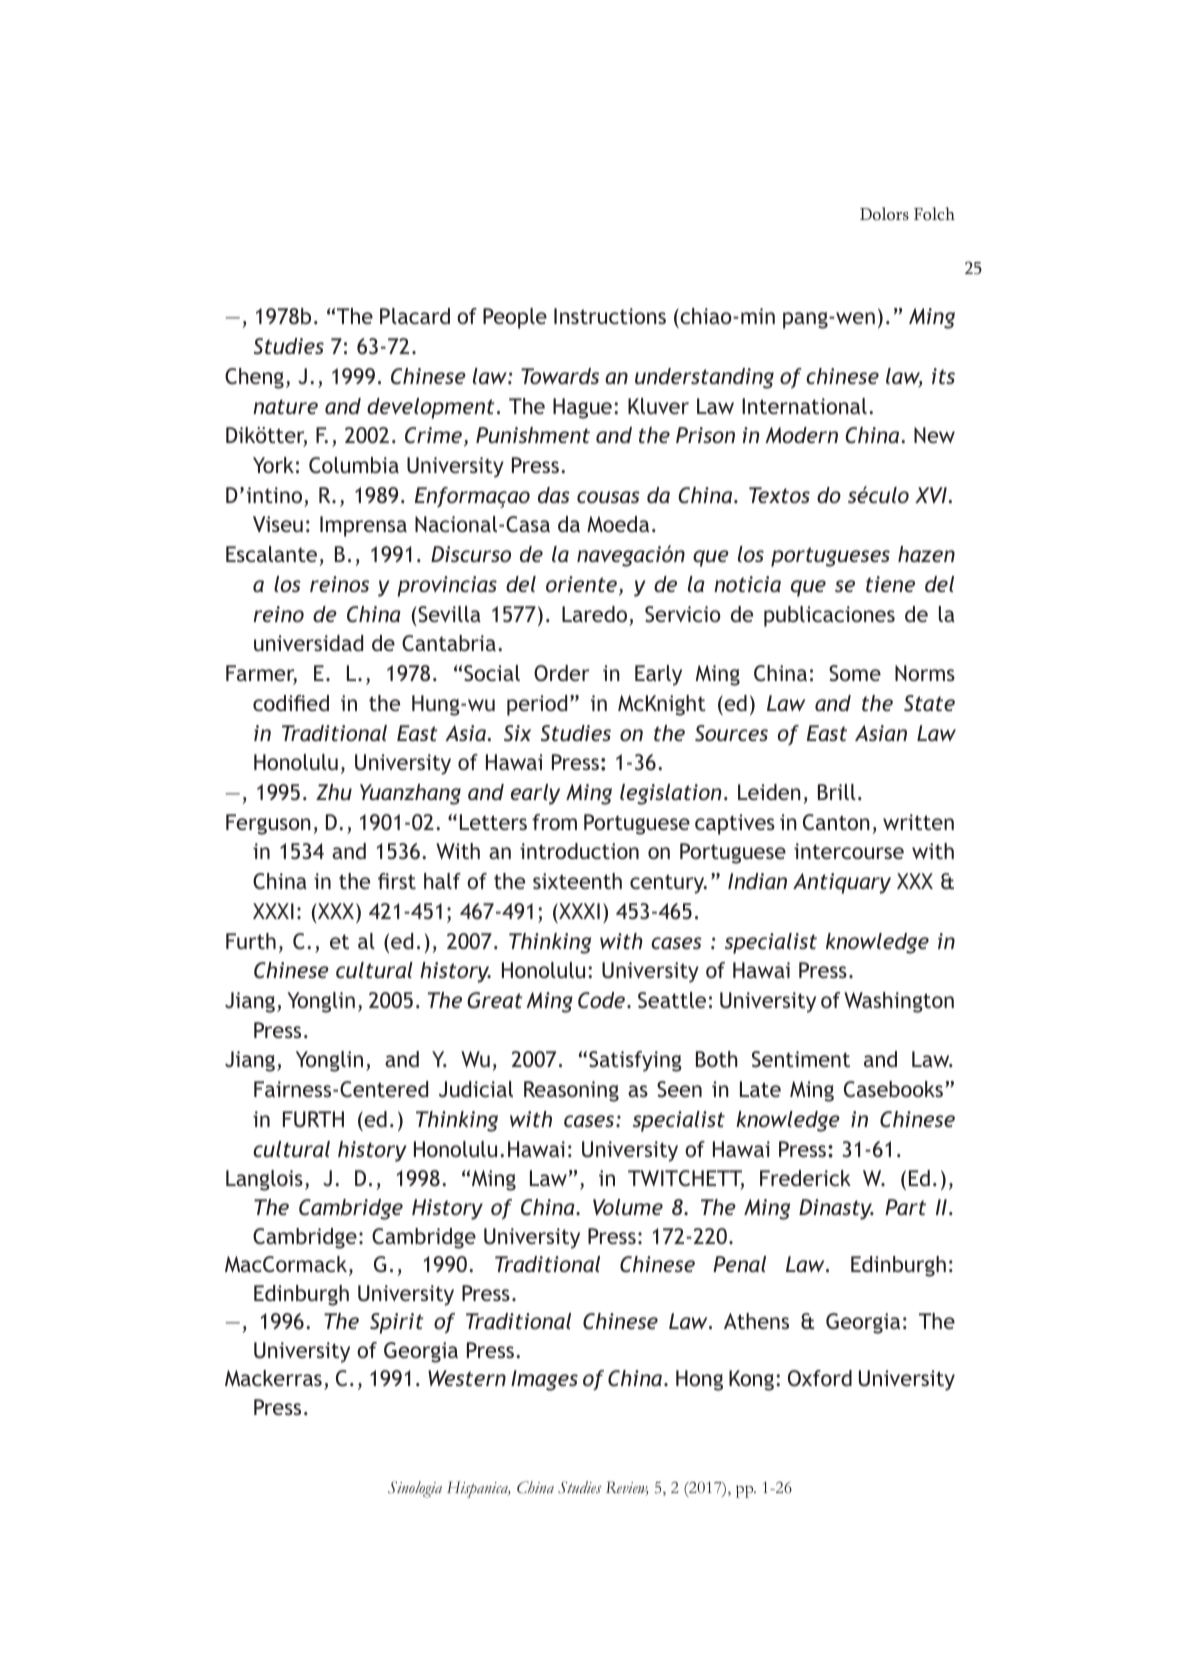 This document has height=1668, width=1180. Describe the element at coordinates (855, 673) in the document. I see `Some` at that location.
